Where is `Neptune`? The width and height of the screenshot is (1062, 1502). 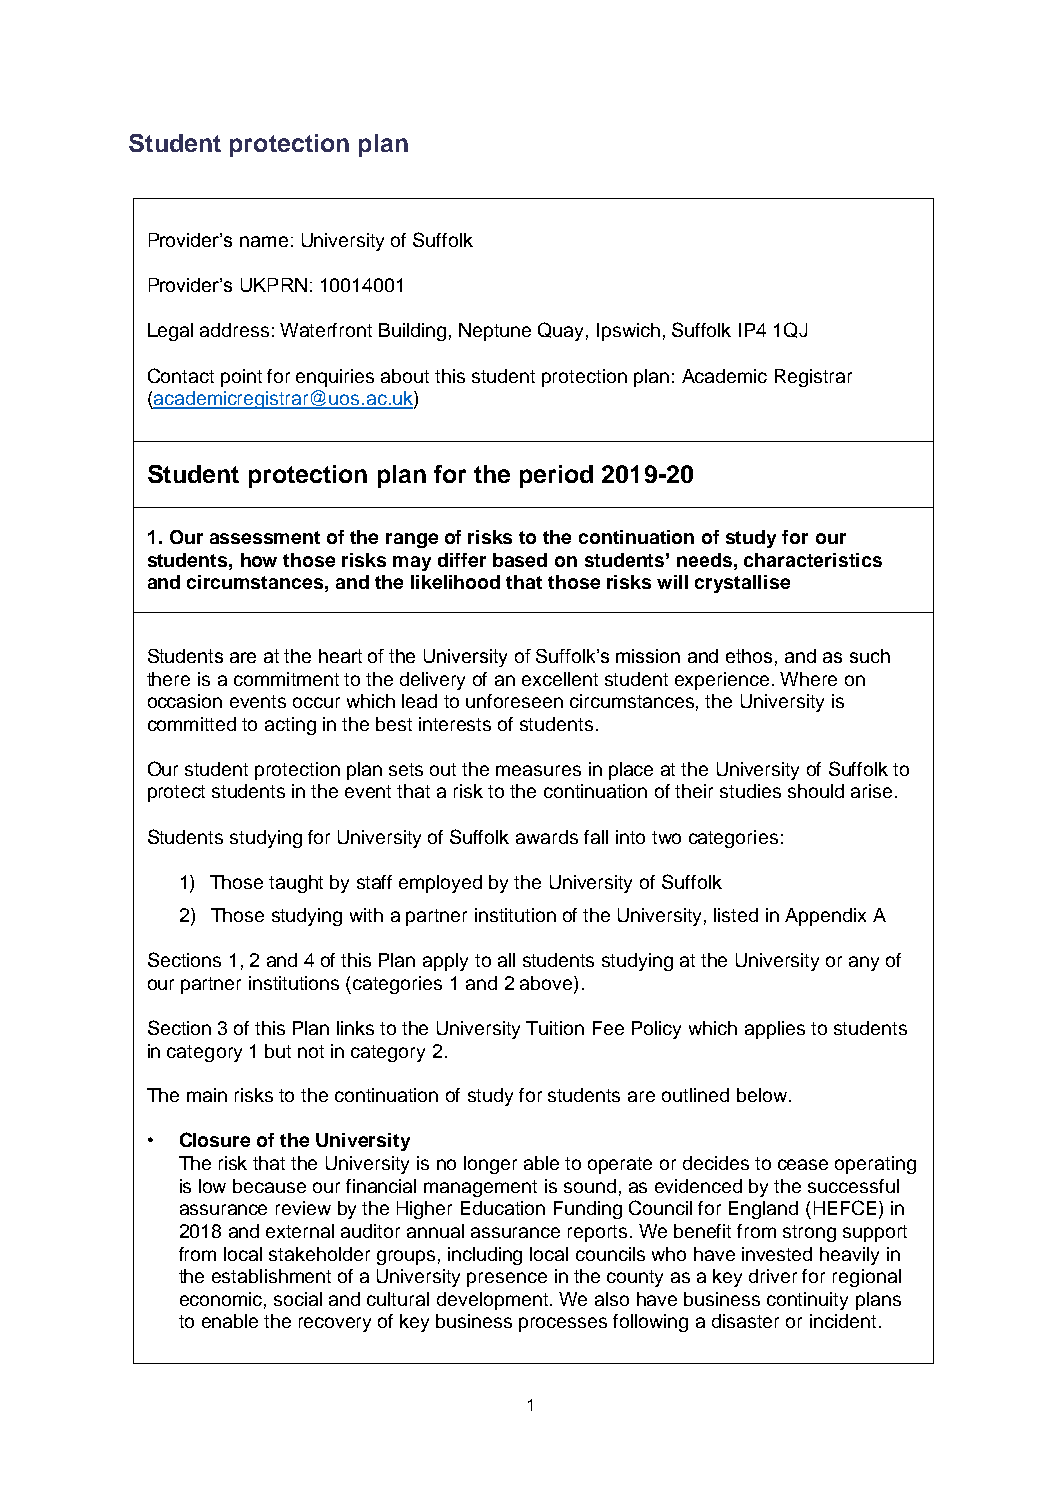 Neptune is located at coordinates (495, 332).
